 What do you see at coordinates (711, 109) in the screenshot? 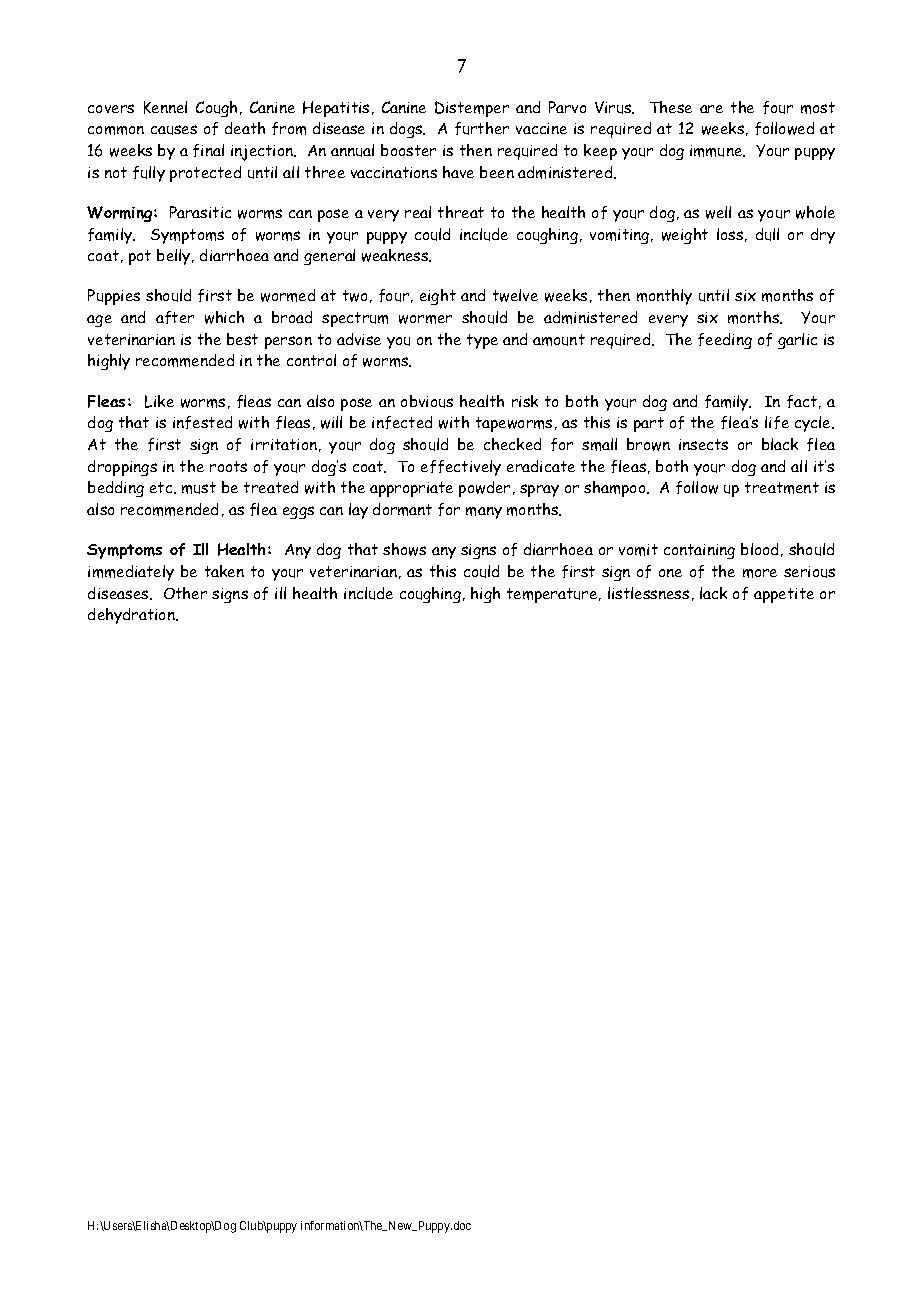
I see `are` at bounding box center [711, 109].
